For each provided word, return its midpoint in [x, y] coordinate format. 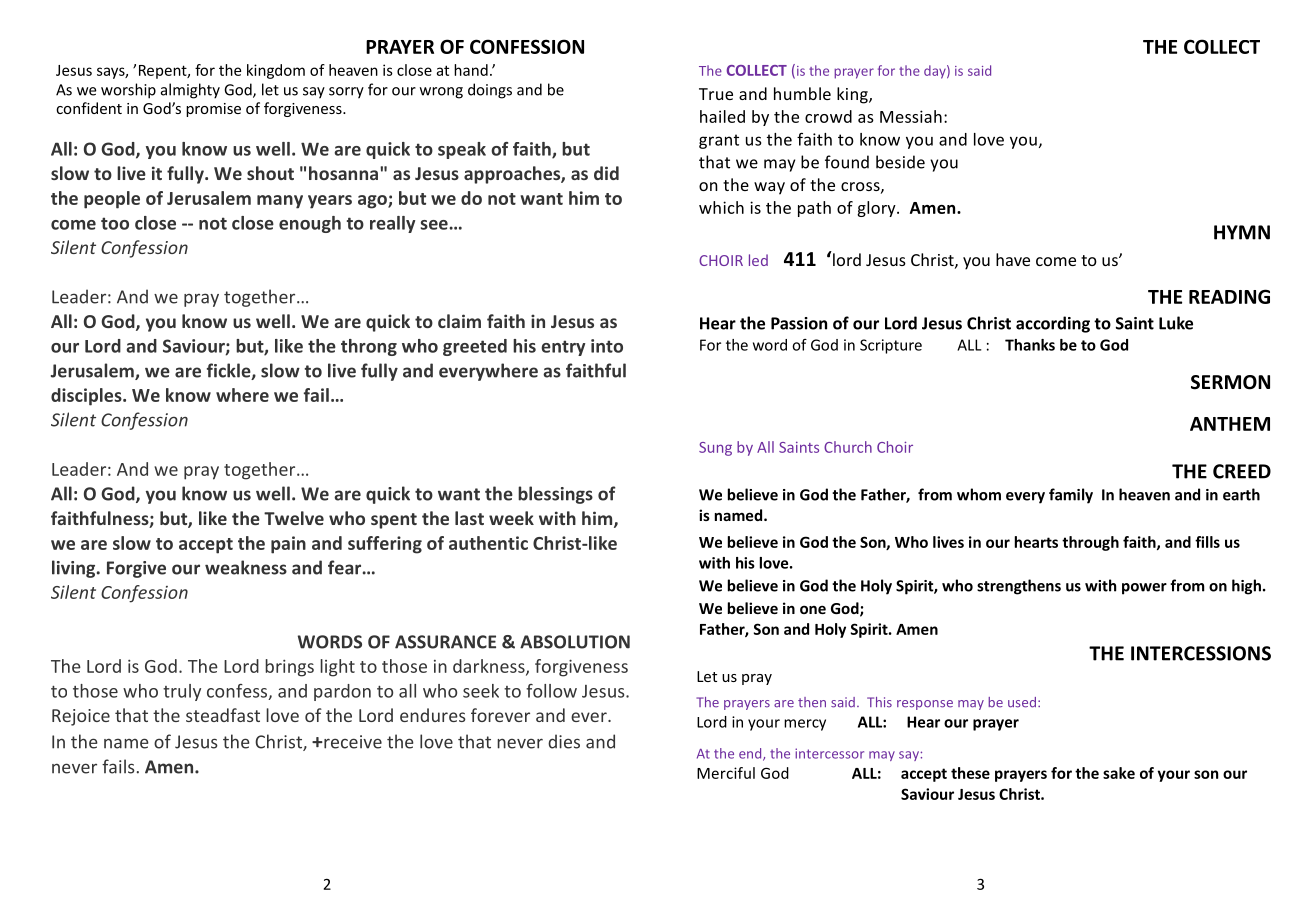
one [813, 609]
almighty [190, 91]
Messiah [911, 116]
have [1013, 259]
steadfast [223, 715]
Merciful [726, 773]
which [721, 207]
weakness [246, 567]
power [1144, 589]
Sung [715, 449]
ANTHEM [1230, 424]
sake [1119, 773]
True [716, 94]
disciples [87, 397]
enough [310, 224]
